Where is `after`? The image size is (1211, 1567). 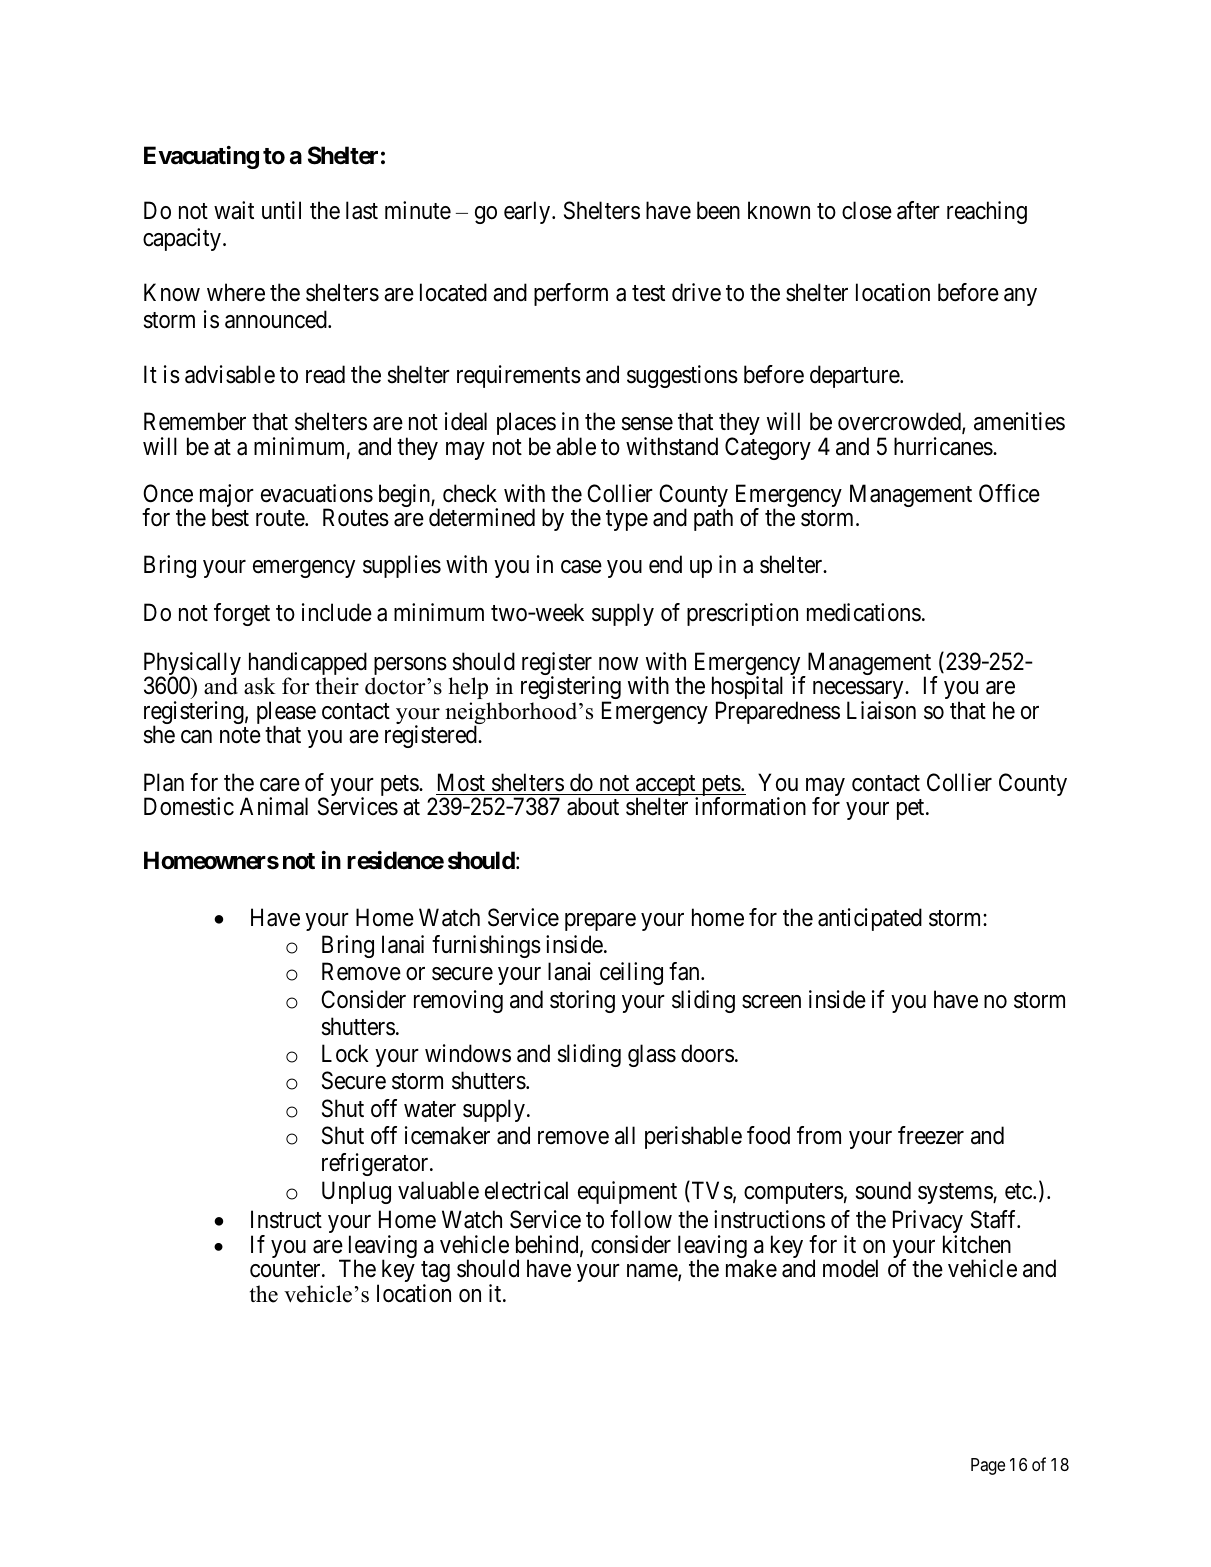
after is located at coordinates (918, 210).
